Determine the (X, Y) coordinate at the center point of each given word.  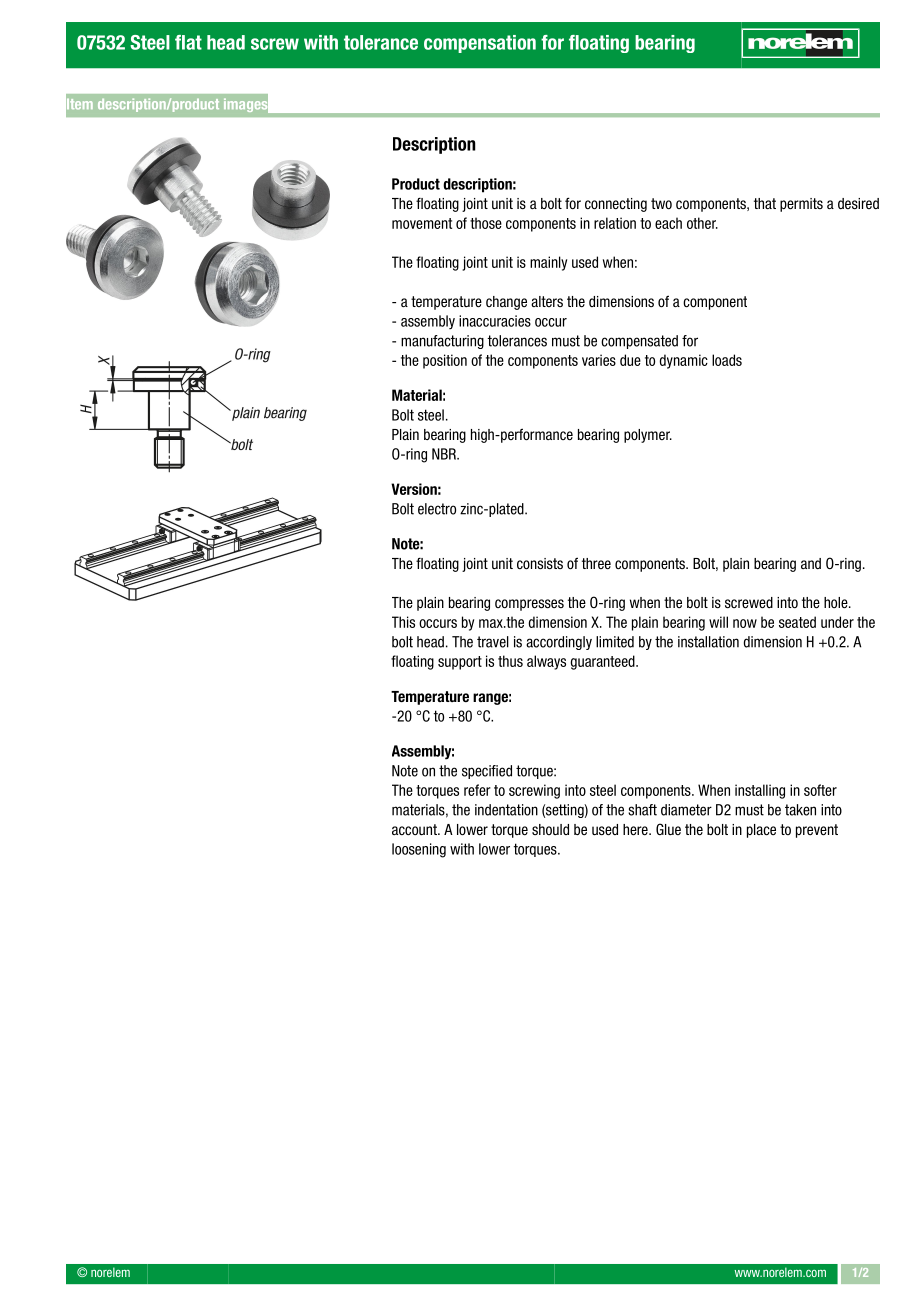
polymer (648, 436)
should (550, 829)
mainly (548, 263)
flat (188, 42)
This (403, 622)
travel (493, 642)
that (765, 203)
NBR (445, 454)
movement (422, 223)
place (761, 831)
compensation (480, 44)
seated (797, 622)
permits (801, 205)
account (415, 830)
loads (727, 360)
